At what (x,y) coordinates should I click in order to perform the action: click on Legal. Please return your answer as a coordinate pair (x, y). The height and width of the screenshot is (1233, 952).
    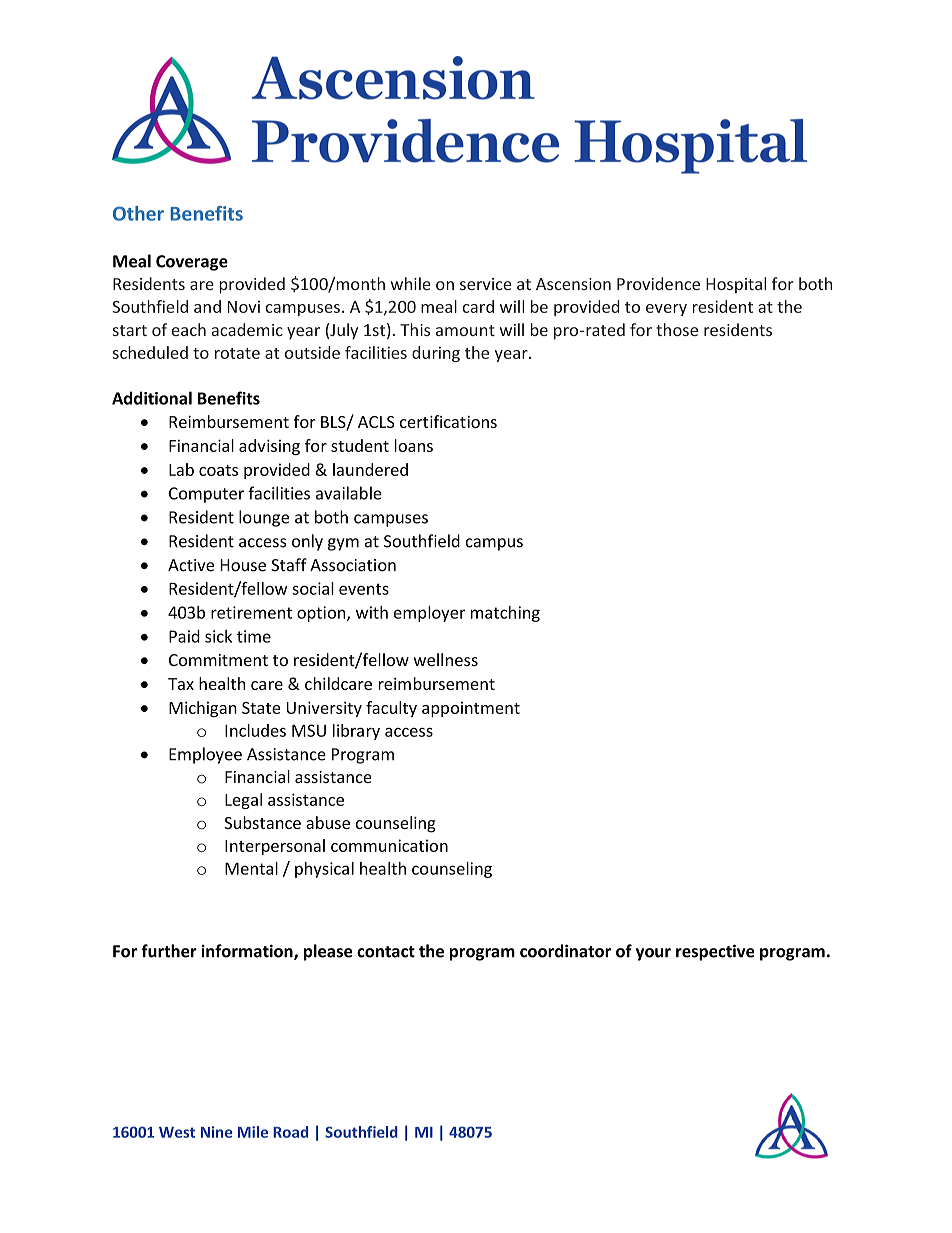
    Looking at the image, I should click on (243, 801).
